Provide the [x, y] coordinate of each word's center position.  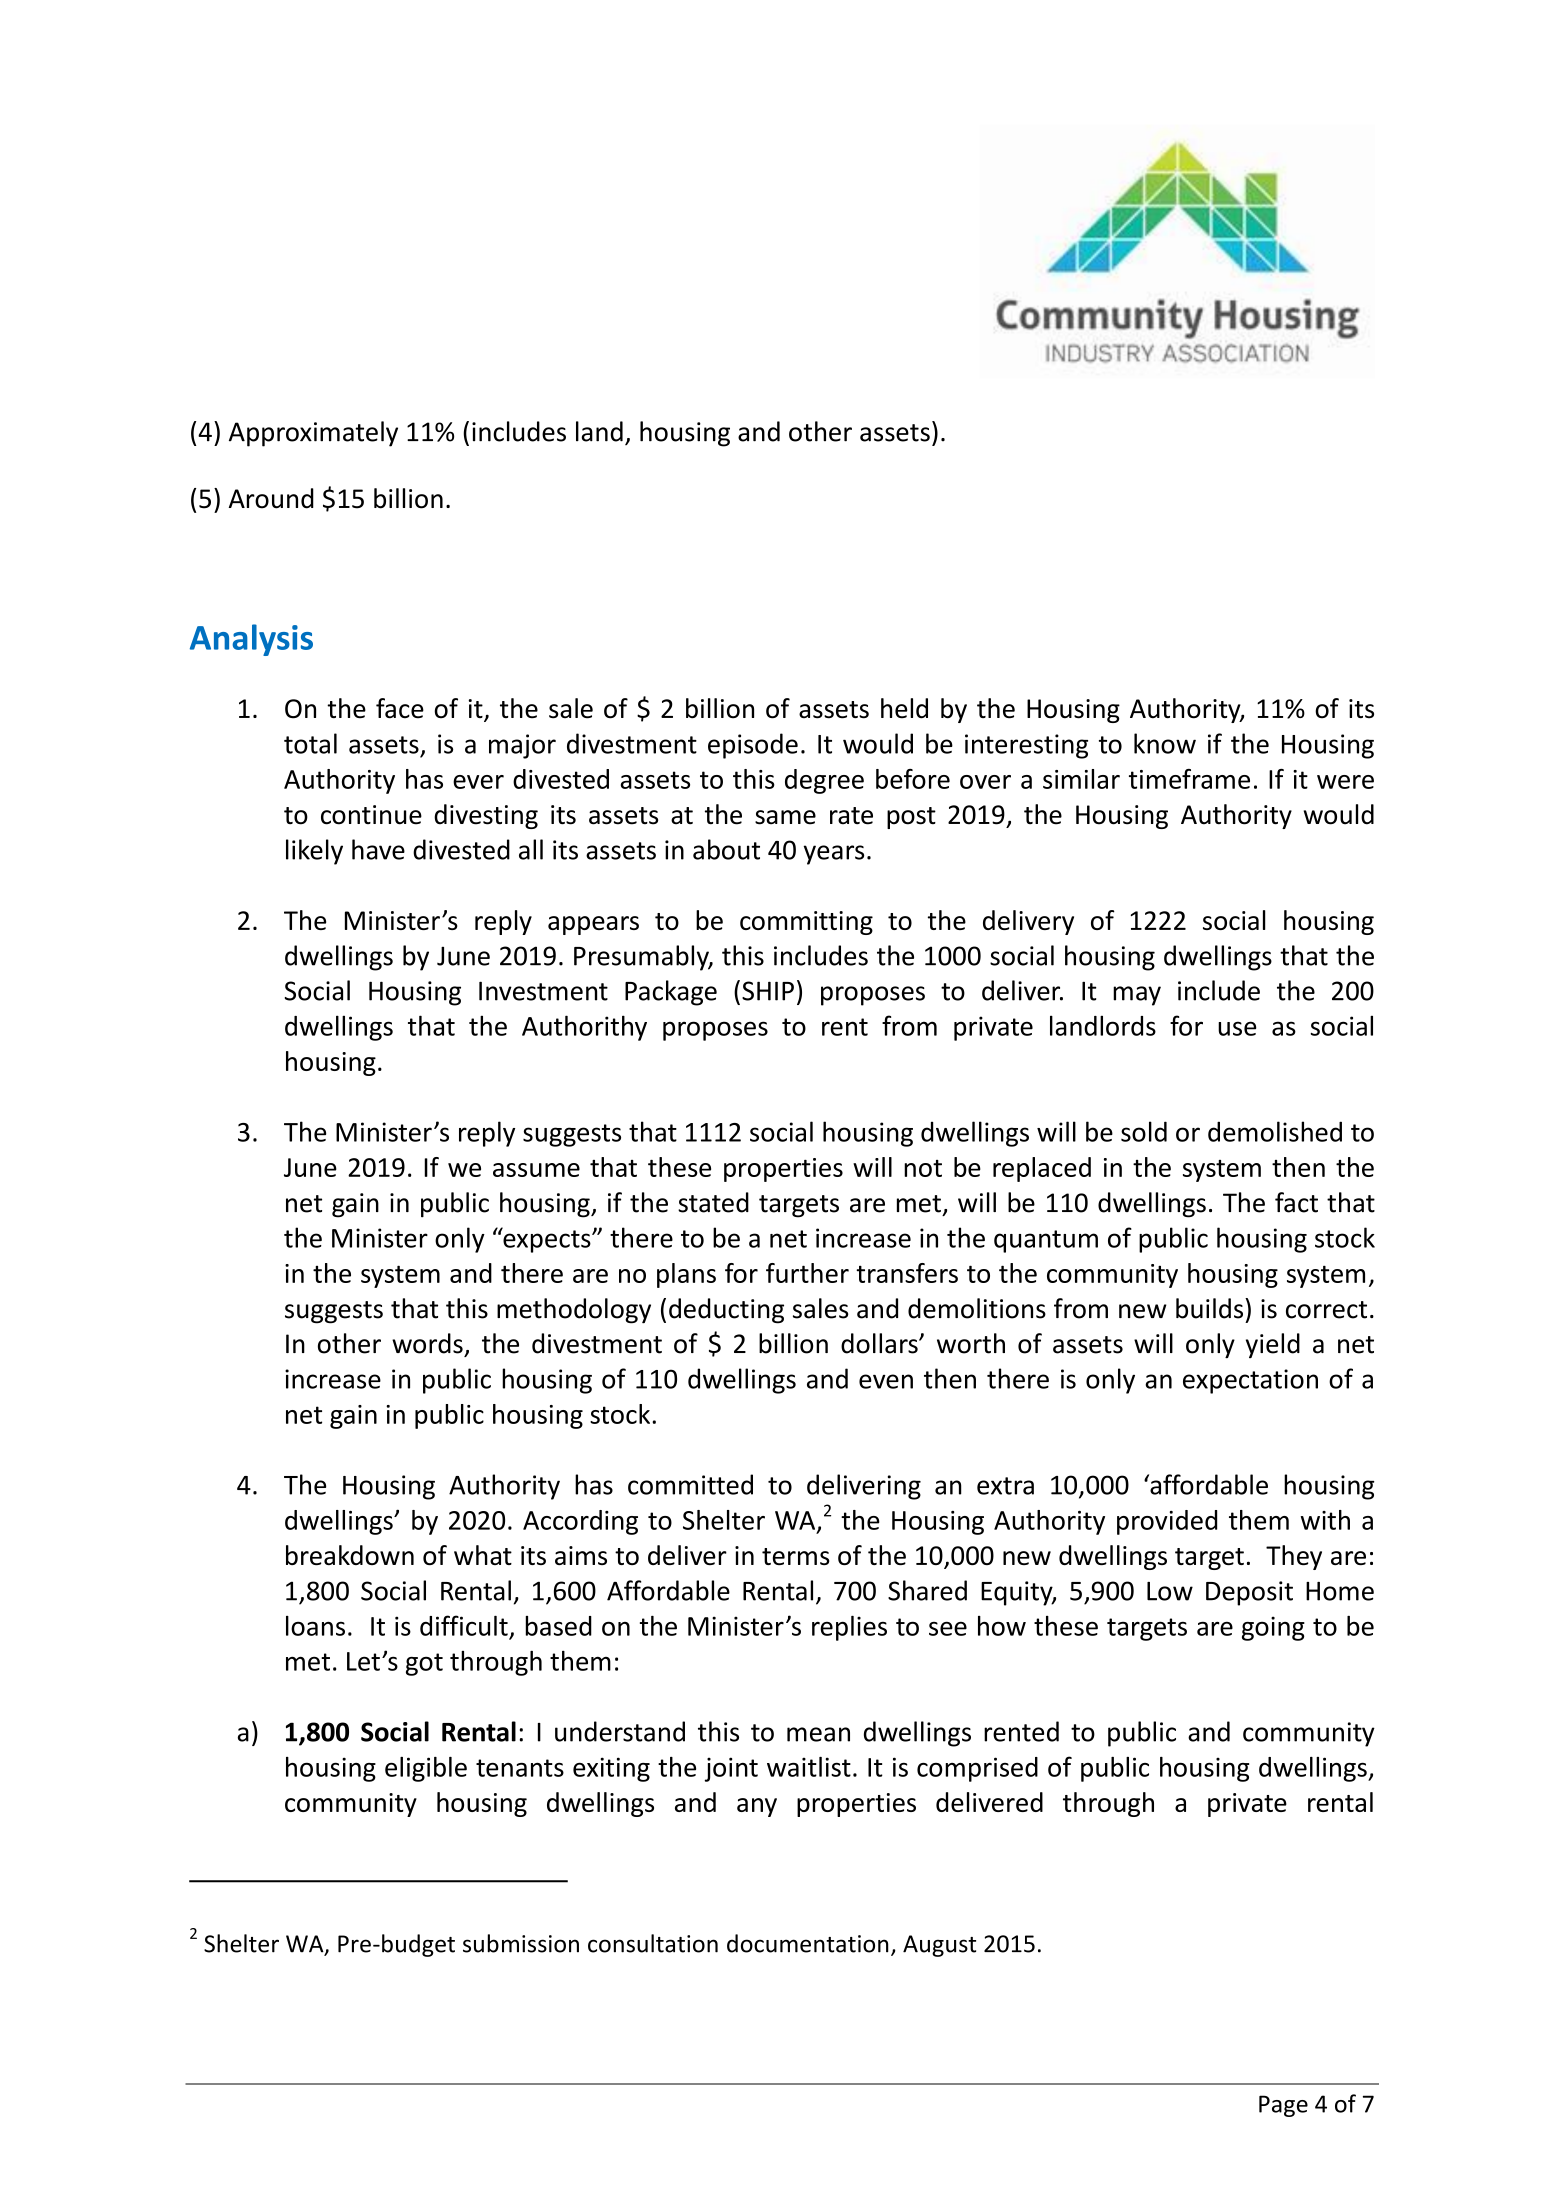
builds [1211, 1308]
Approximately [313, 434]
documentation [808, 1943]
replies [849, 1628]
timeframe [1189, 779]
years [834, 855]
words [427, 1343]
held [904, 708]
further [807, 1273]
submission [521, 1943]
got [424, 1664]
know [1165, 743]
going [1273, 1628]
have [378, 849]
